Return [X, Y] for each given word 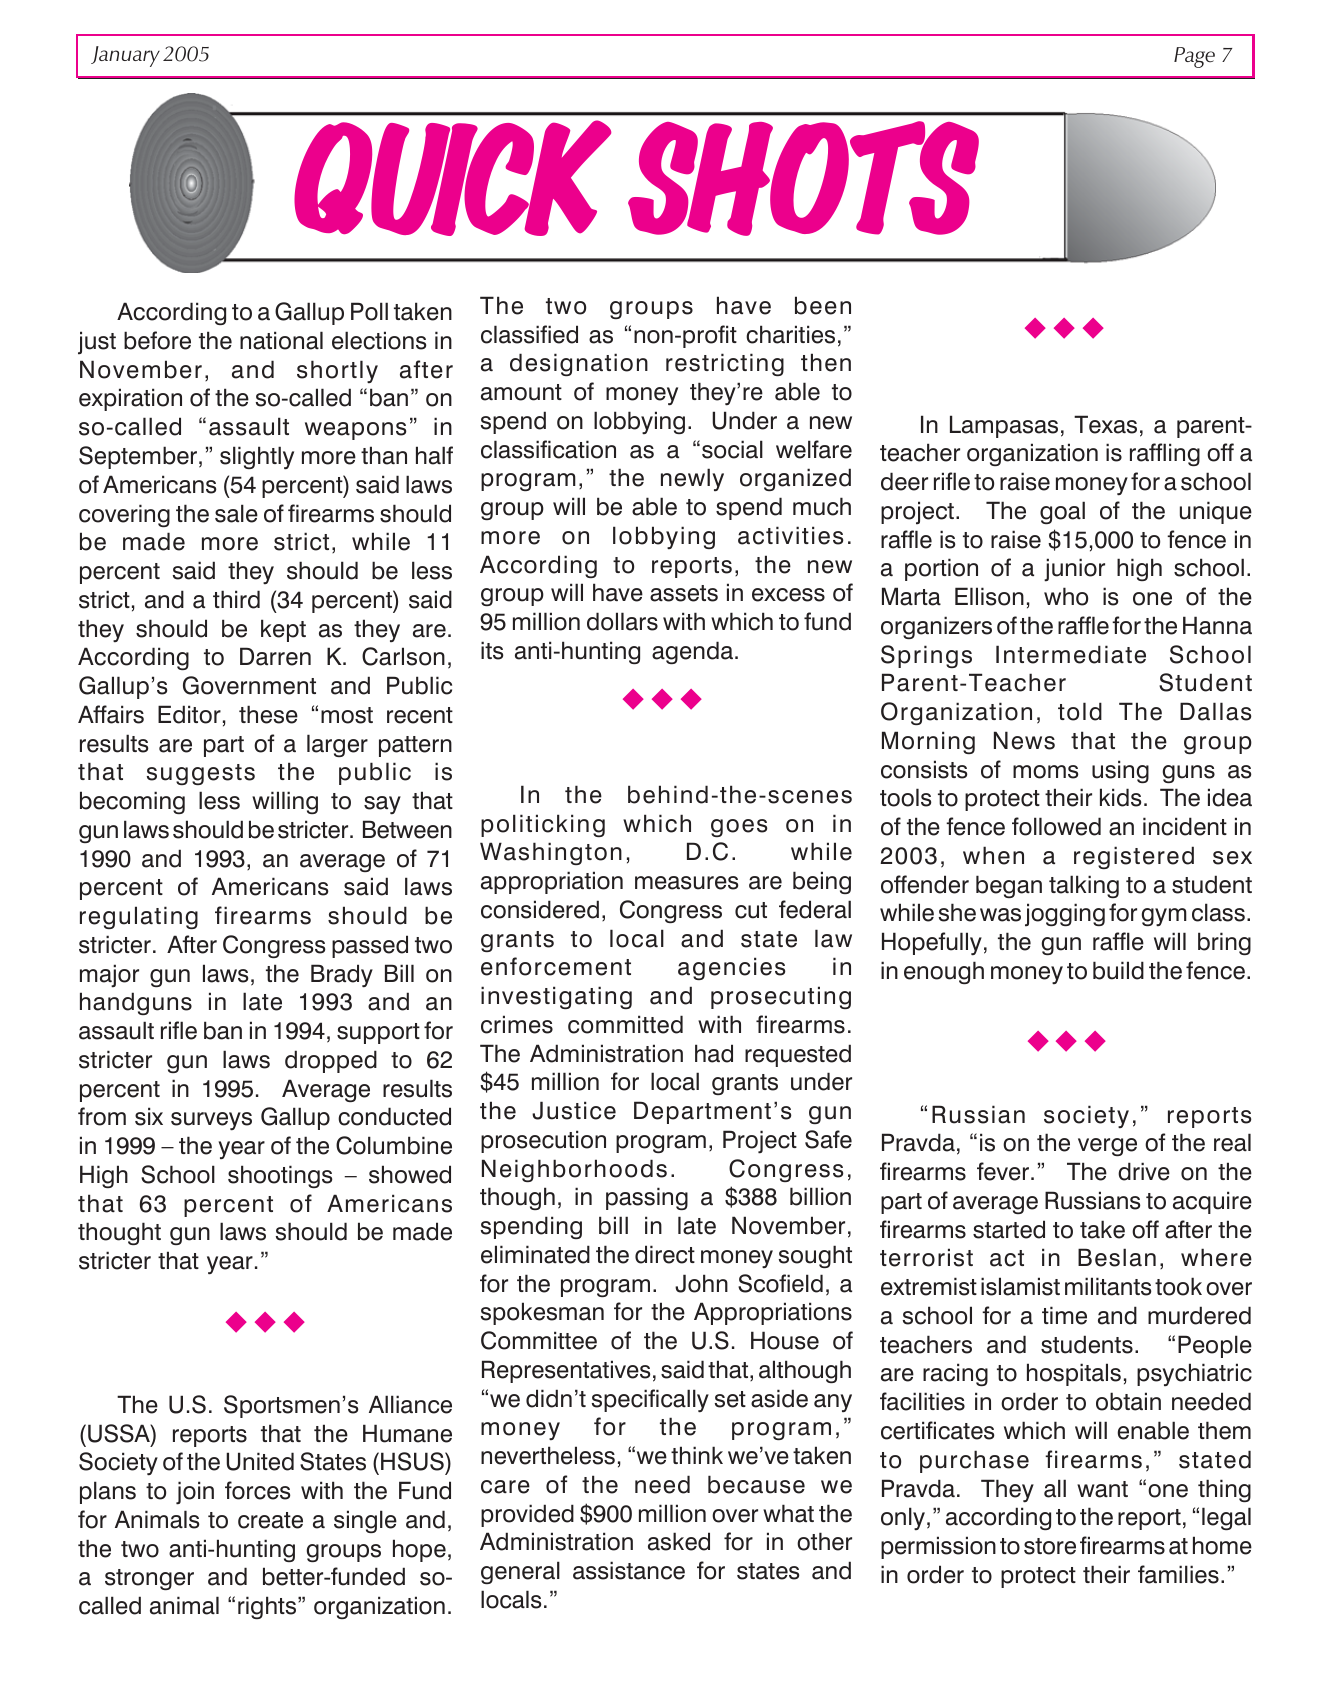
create [270, 1520]
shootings [280, 1176]
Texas [1105, 424]
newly [692, 479]
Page [1194, 57]
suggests [201, 774]
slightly [257, 458]
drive [1144, 1171]
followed [1056, 826]
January [125, 56]
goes [739, 828]
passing [647, 1198]
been [823, 305]
